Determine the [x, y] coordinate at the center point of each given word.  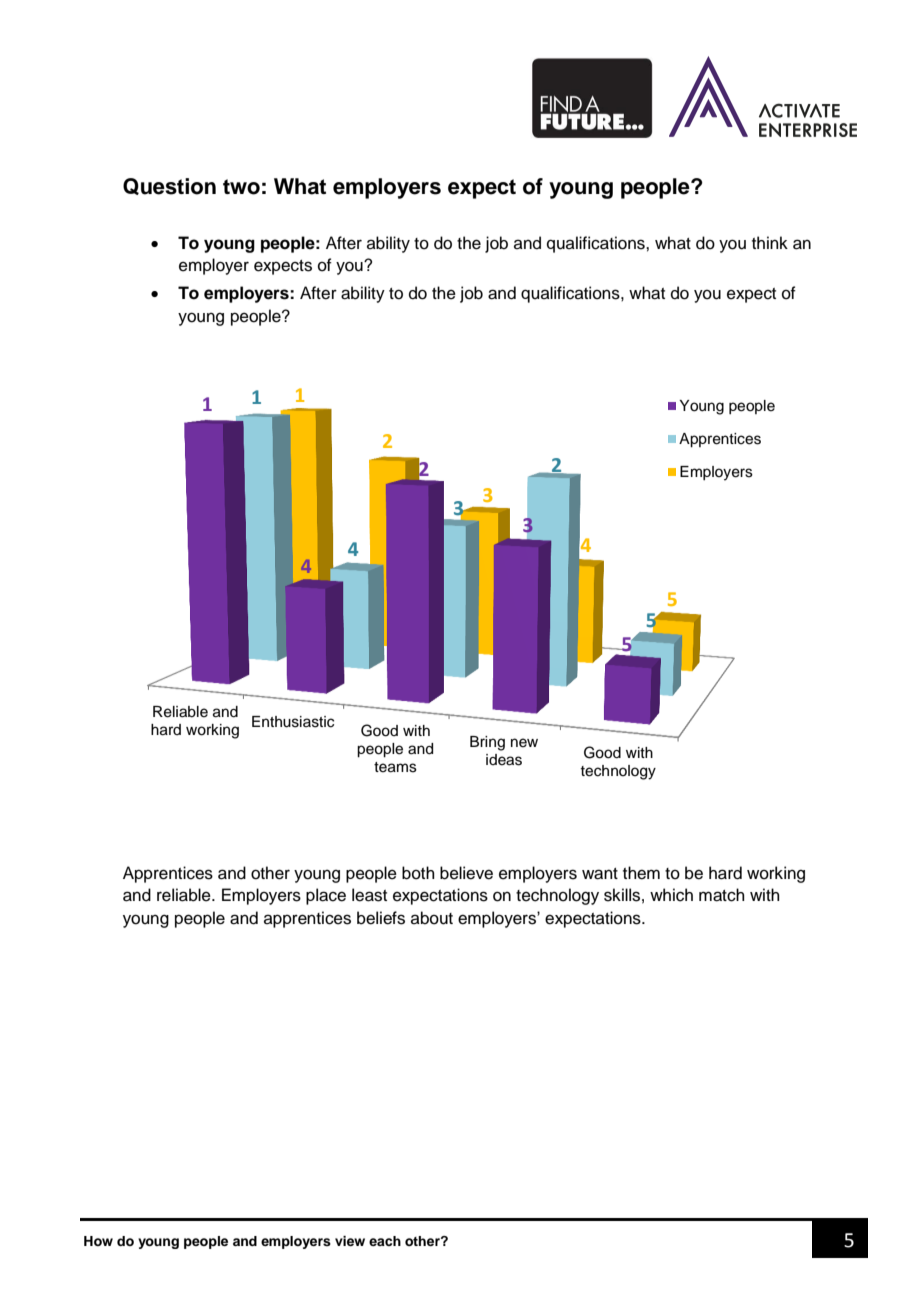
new [524, 743]
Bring [487, 743]
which [671, 895]
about [432, 918]
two [241, 187]
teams [395, 767]
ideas [504, 760]
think [770, 242]
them [641, 873]
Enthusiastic [293, 722]
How [98, 1241]
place [326, 896]
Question [169, 186]
